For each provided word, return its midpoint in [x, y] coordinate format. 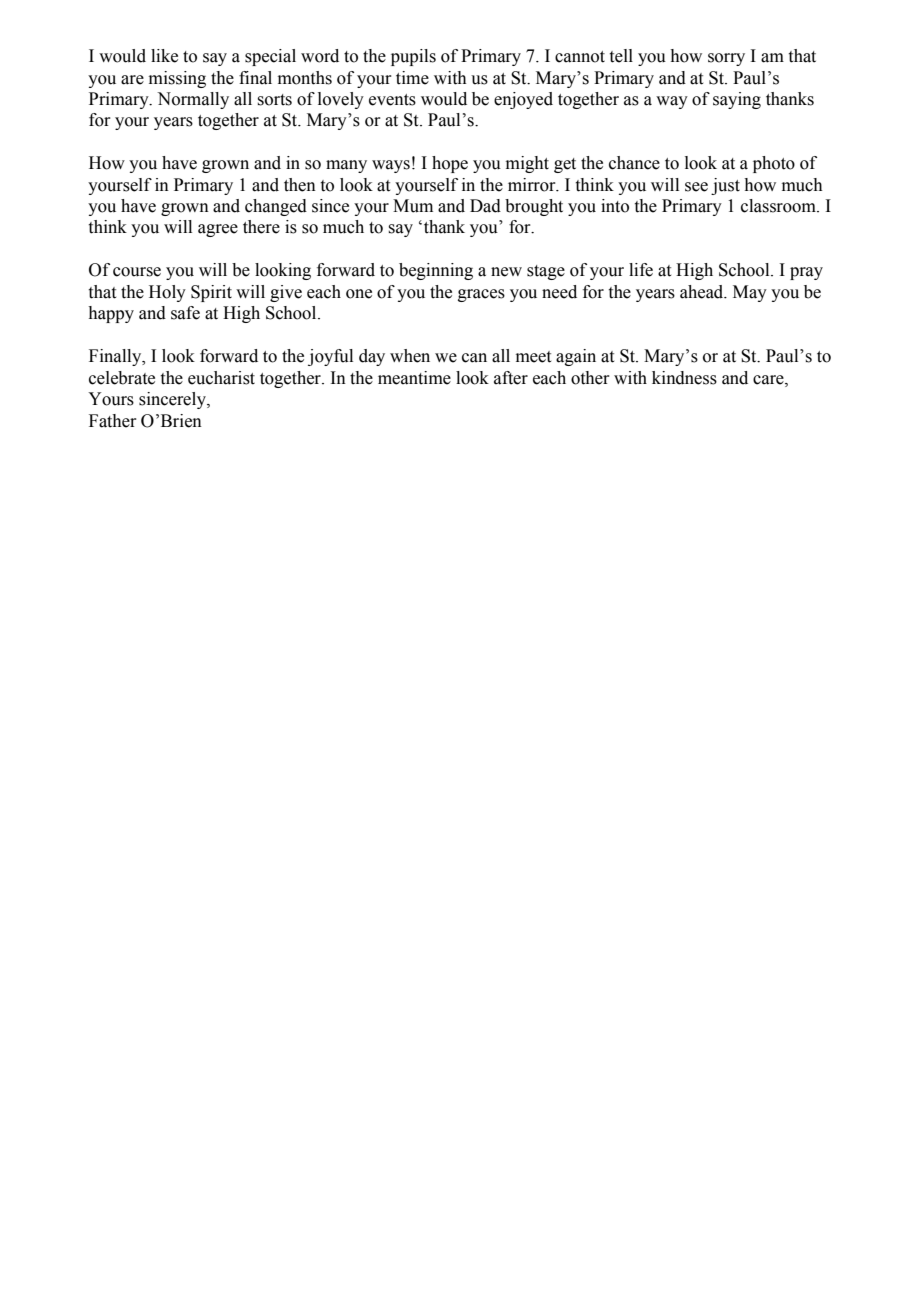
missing [177, 79]
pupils [413, 57]
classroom [779, 206]
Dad [485, 206]
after [511, 378]
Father [113, 421]
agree [218, 230]
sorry [726, 59]
